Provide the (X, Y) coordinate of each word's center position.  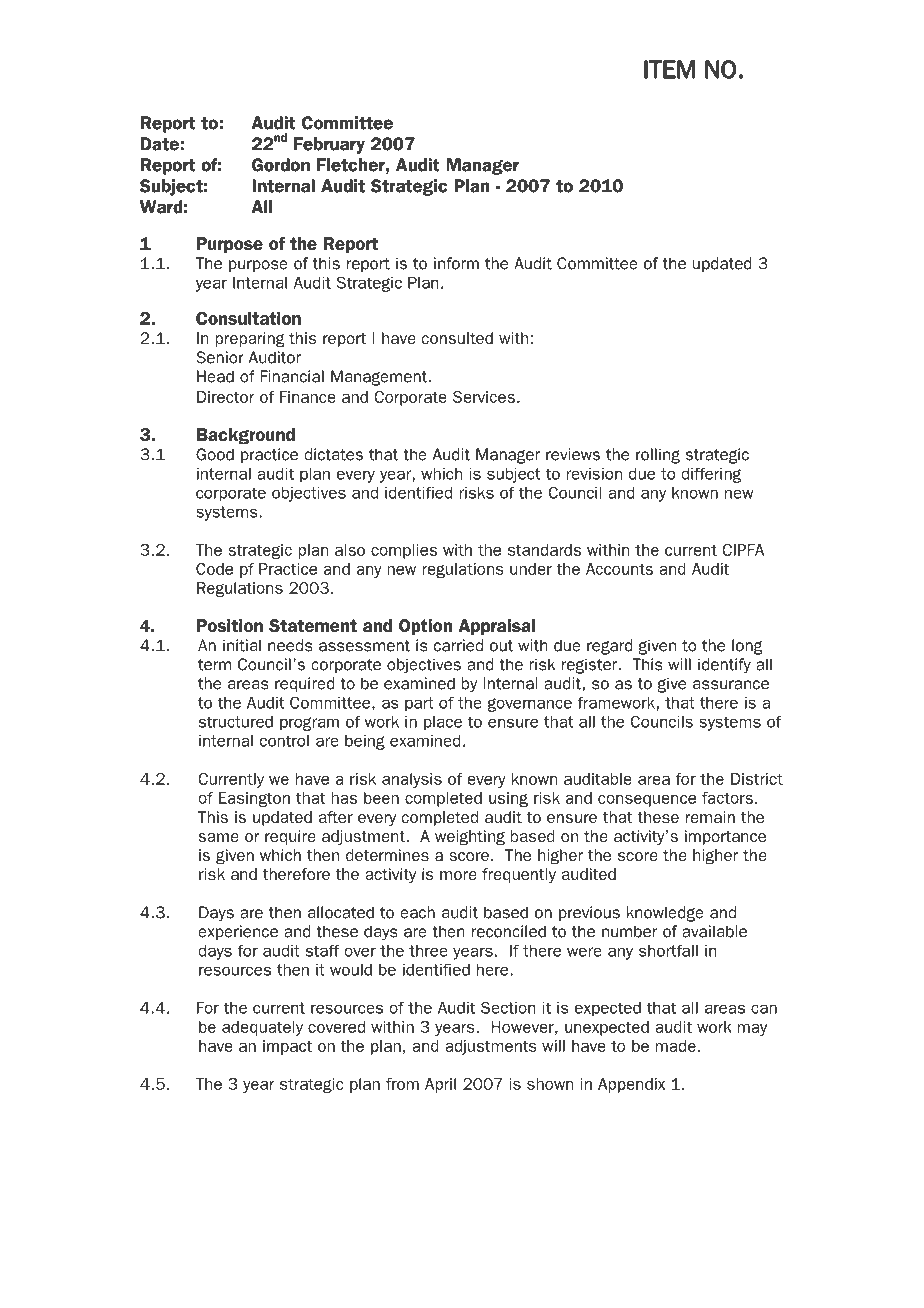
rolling (658, 456)
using (508, 799)
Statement (313, 625)
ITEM (669, 69)
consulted (457, 338)
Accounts (619, 569)
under (531, 569)
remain (710, 817)
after (336, 817)
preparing (250, 340)
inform (456, 263)
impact (287, 1047)
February (329, 145)
